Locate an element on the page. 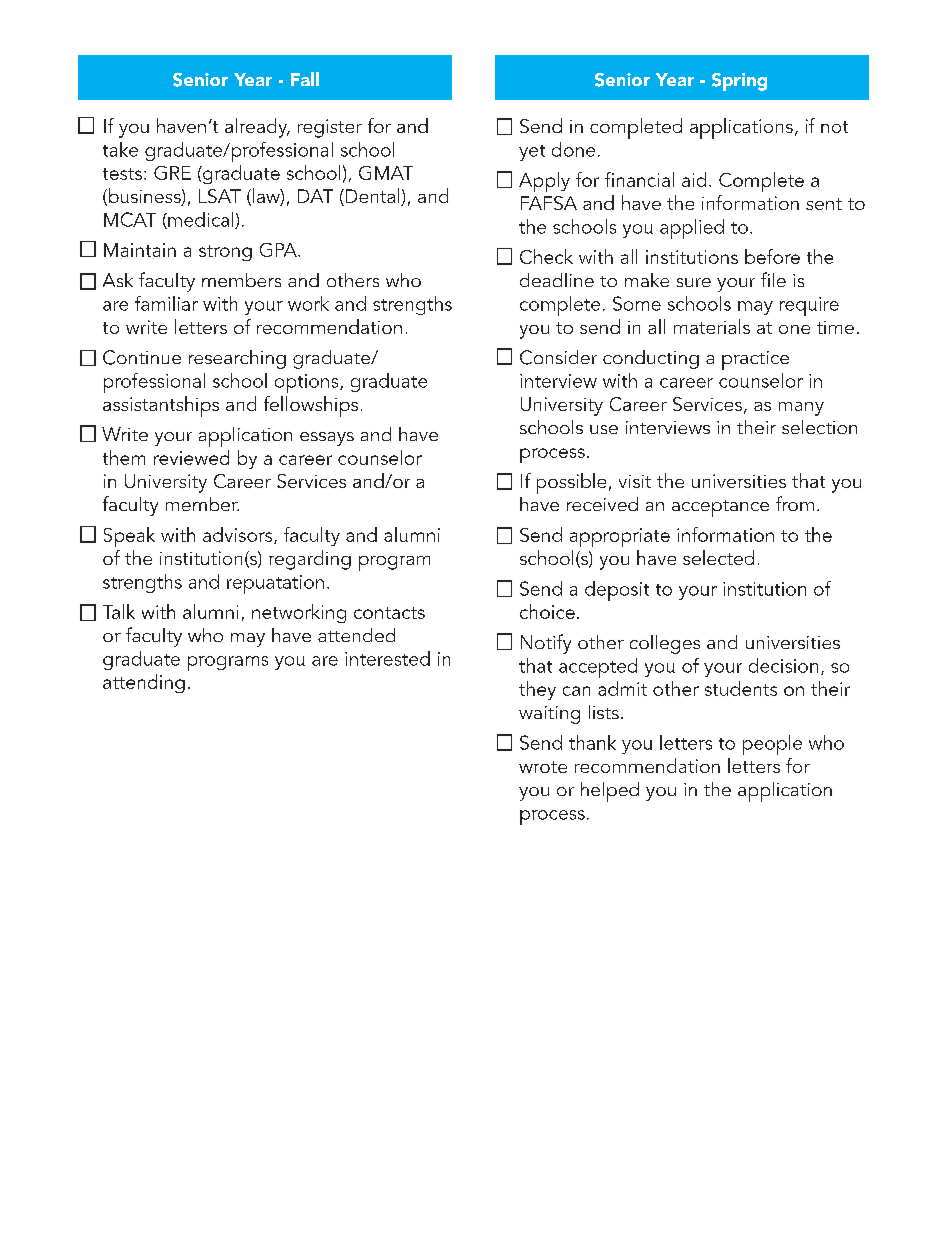  yet is located at coordinates (532, 153).
